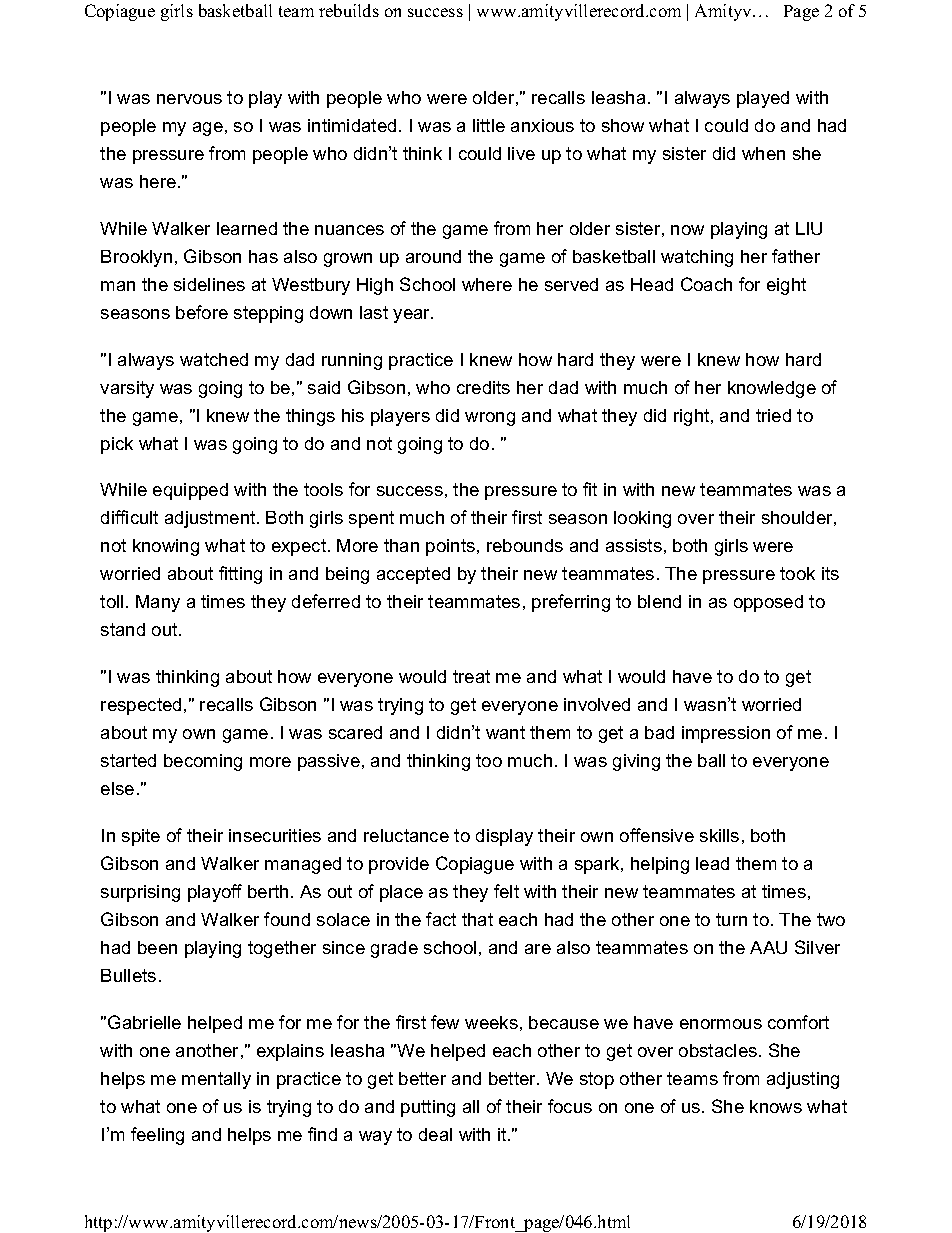  I want to click on putting, so click(428, 1108).
